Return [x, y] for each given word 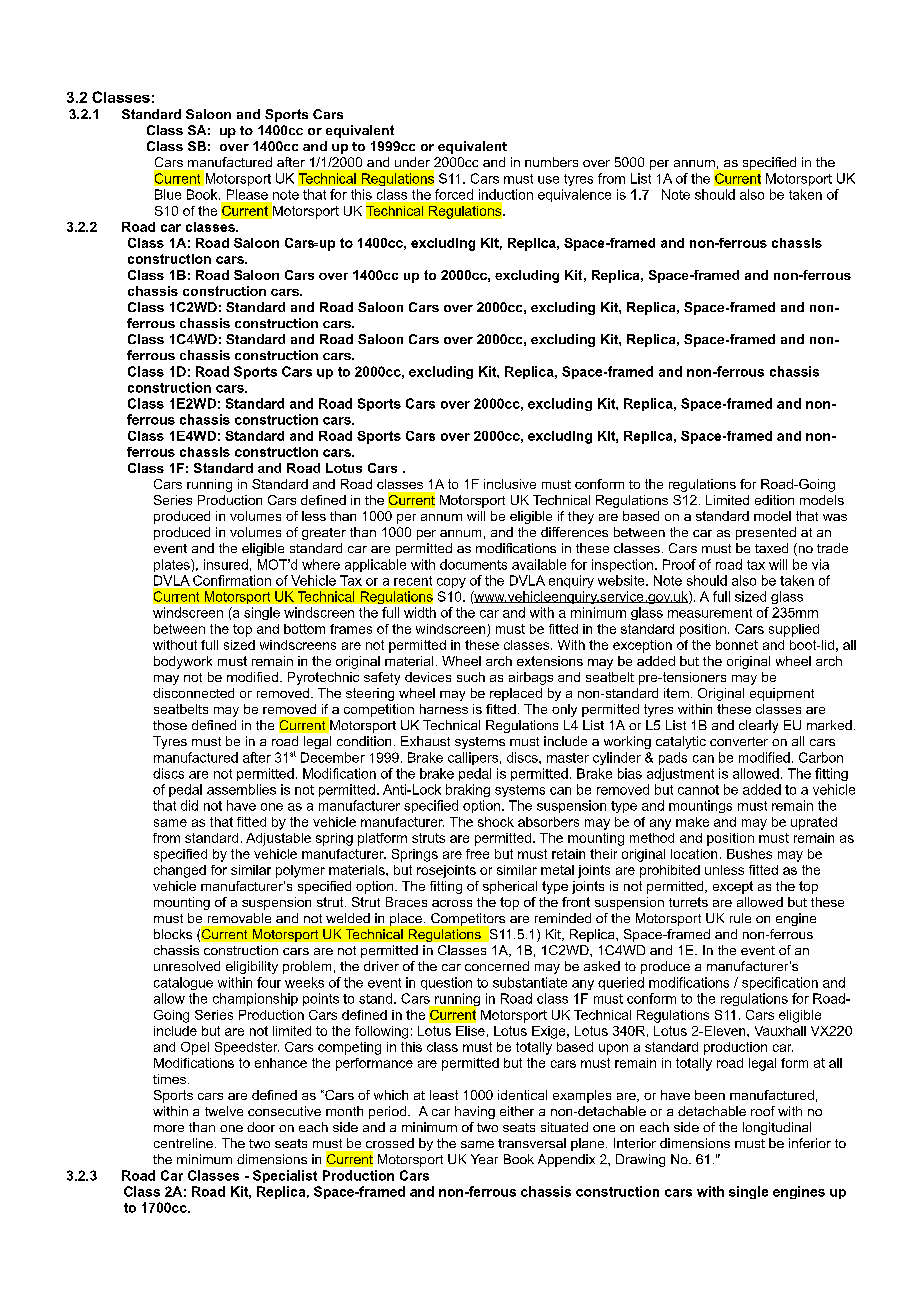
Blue [168, 194]
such [471, 677]
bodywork [183, 662]
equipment [782, 694]
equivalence [574, 195]
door [261, 1127]
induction [506, 194]
